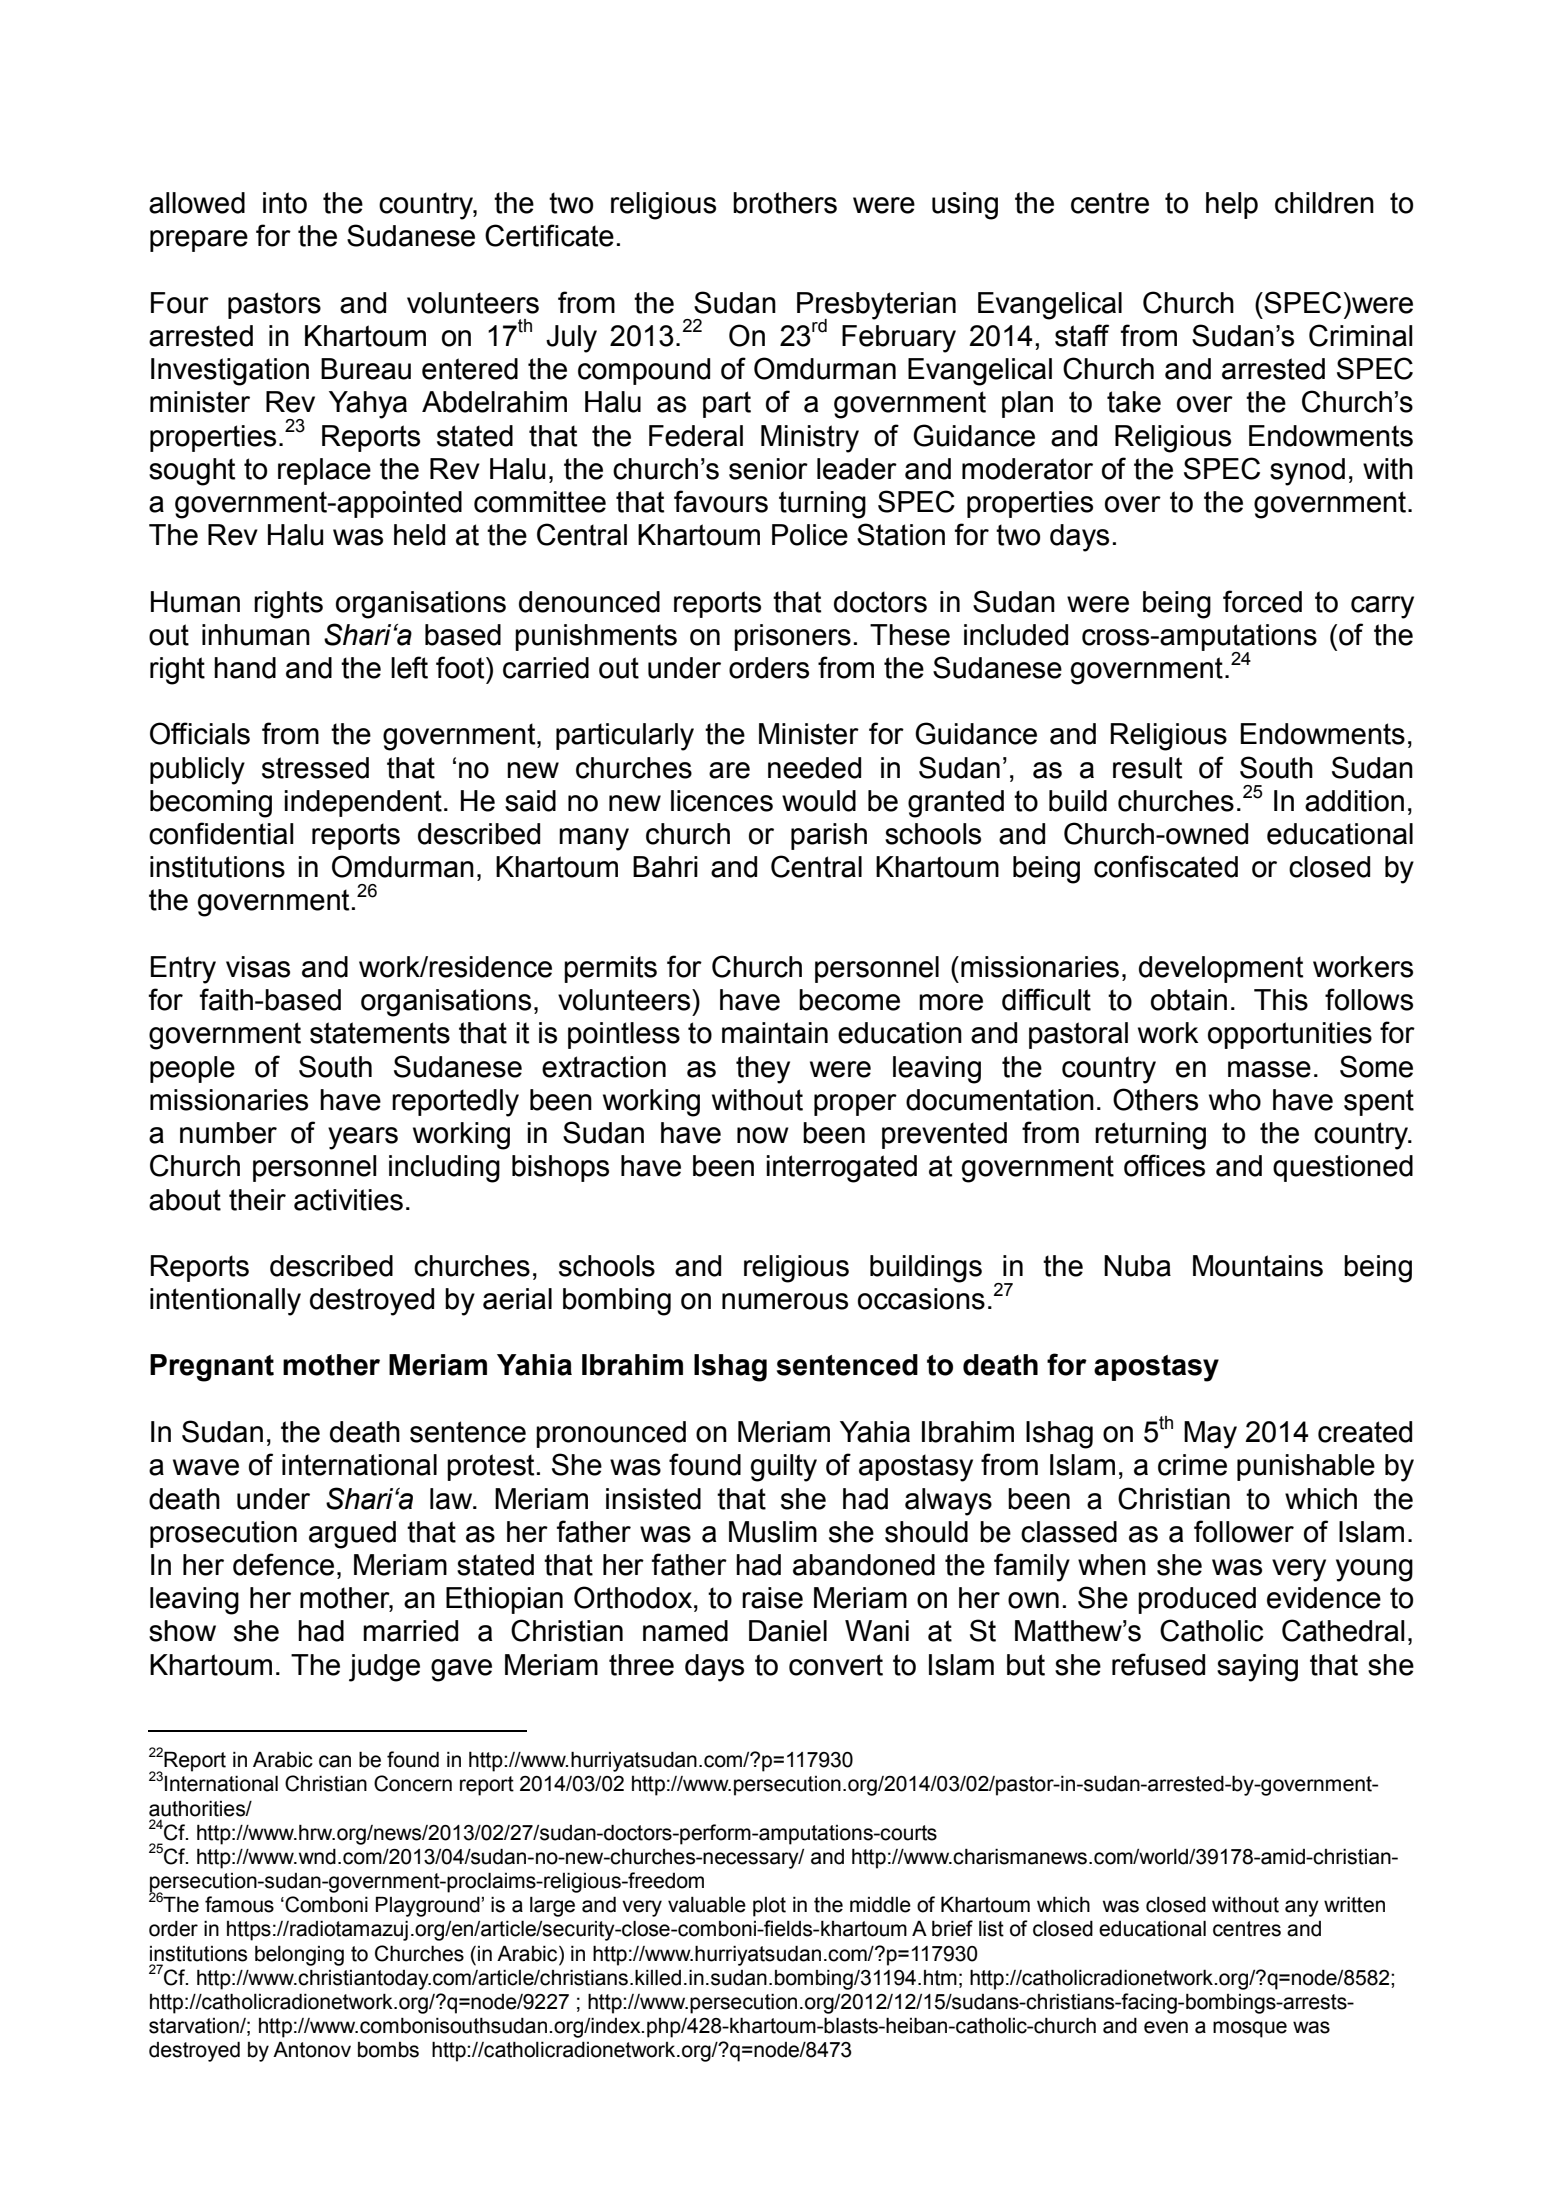 The height and width of the document is (2211, 1563). Describe the element at coordinates (1232, 205) in the document. I see `help` at that location.
